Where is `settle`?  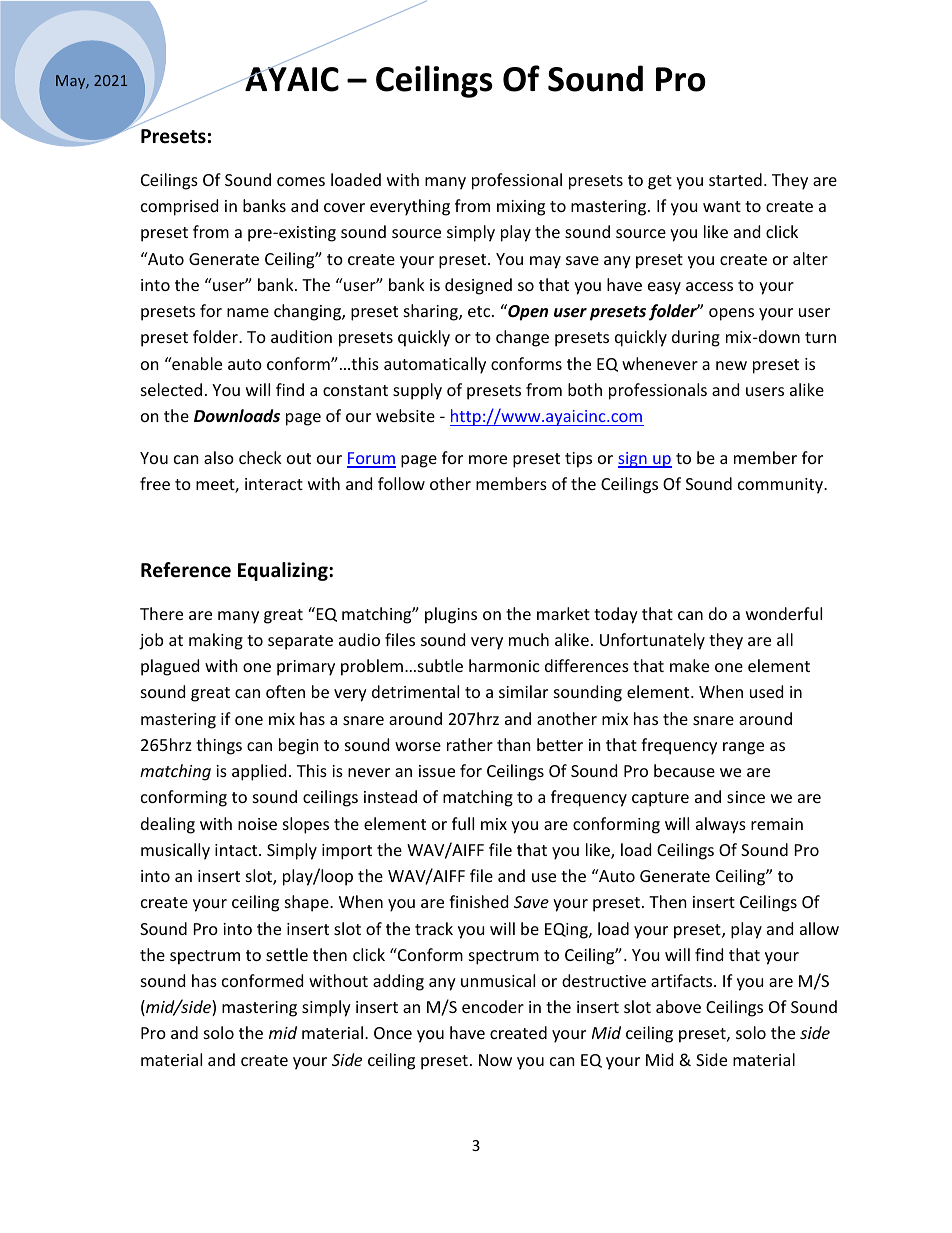
settle is located at coordinates (287, 954).
